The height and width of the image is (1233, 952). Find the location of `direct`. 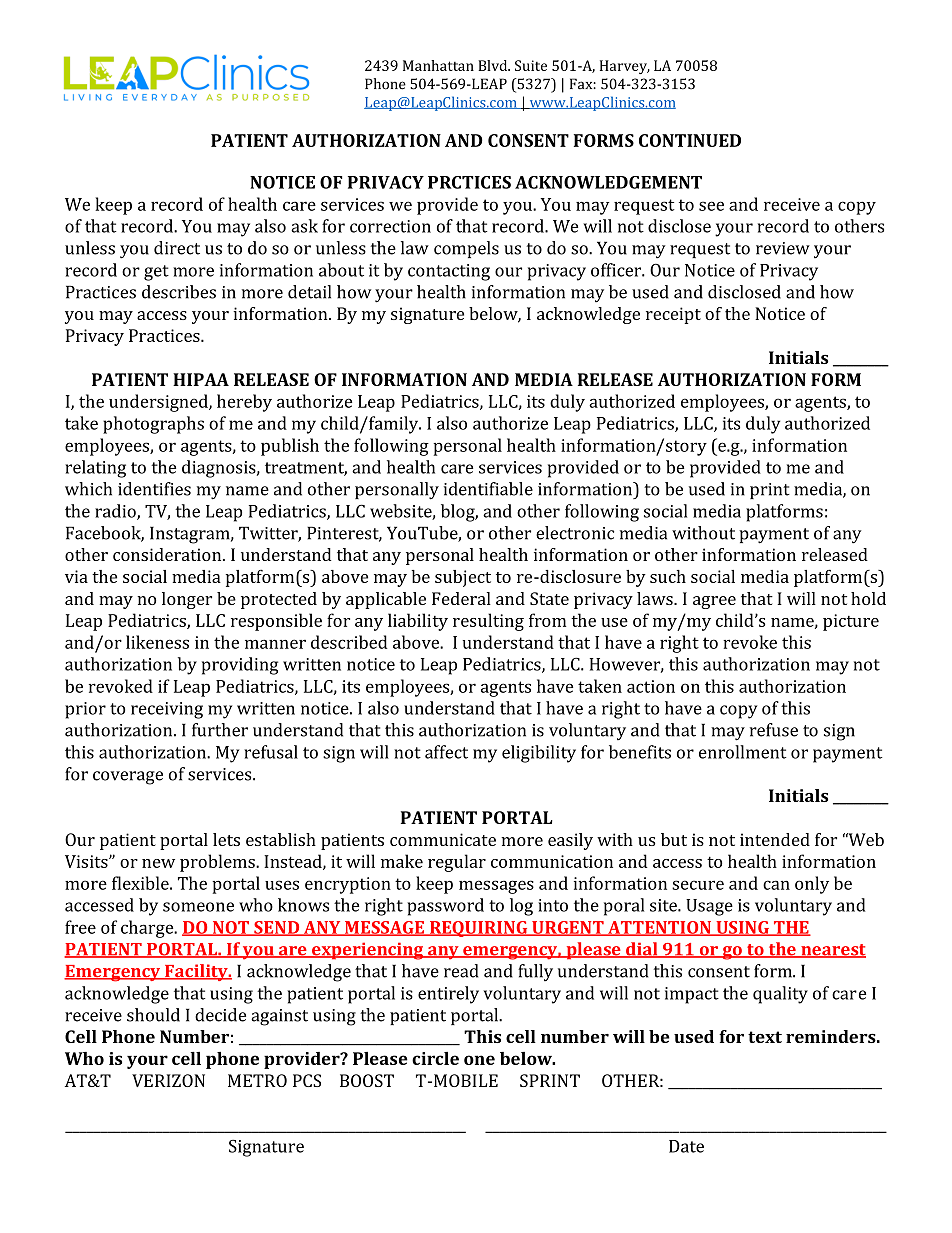

direct is located at coordinates (177, 248).
